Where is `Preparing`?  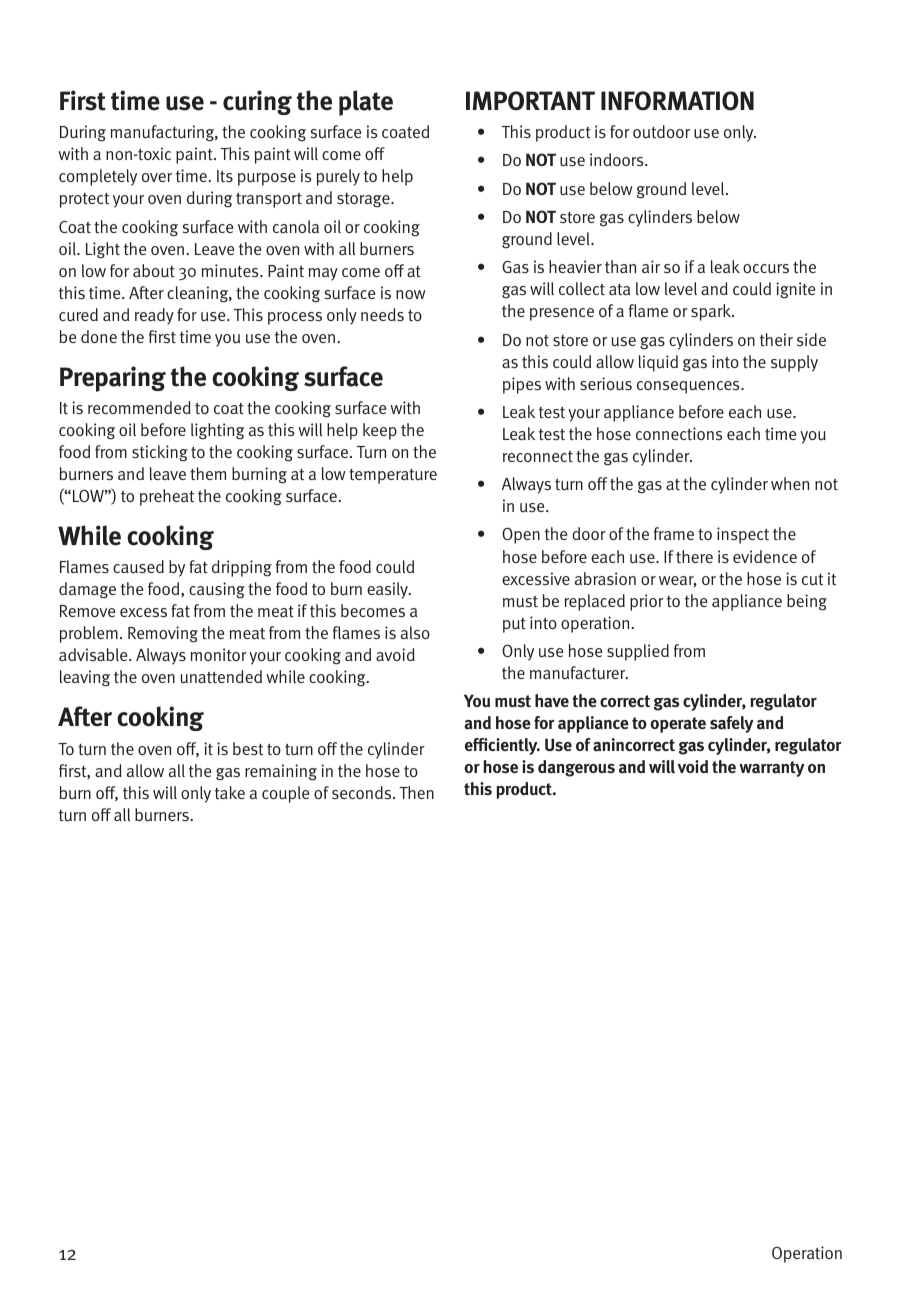 Preparing is located at coordinates (113, 379).
